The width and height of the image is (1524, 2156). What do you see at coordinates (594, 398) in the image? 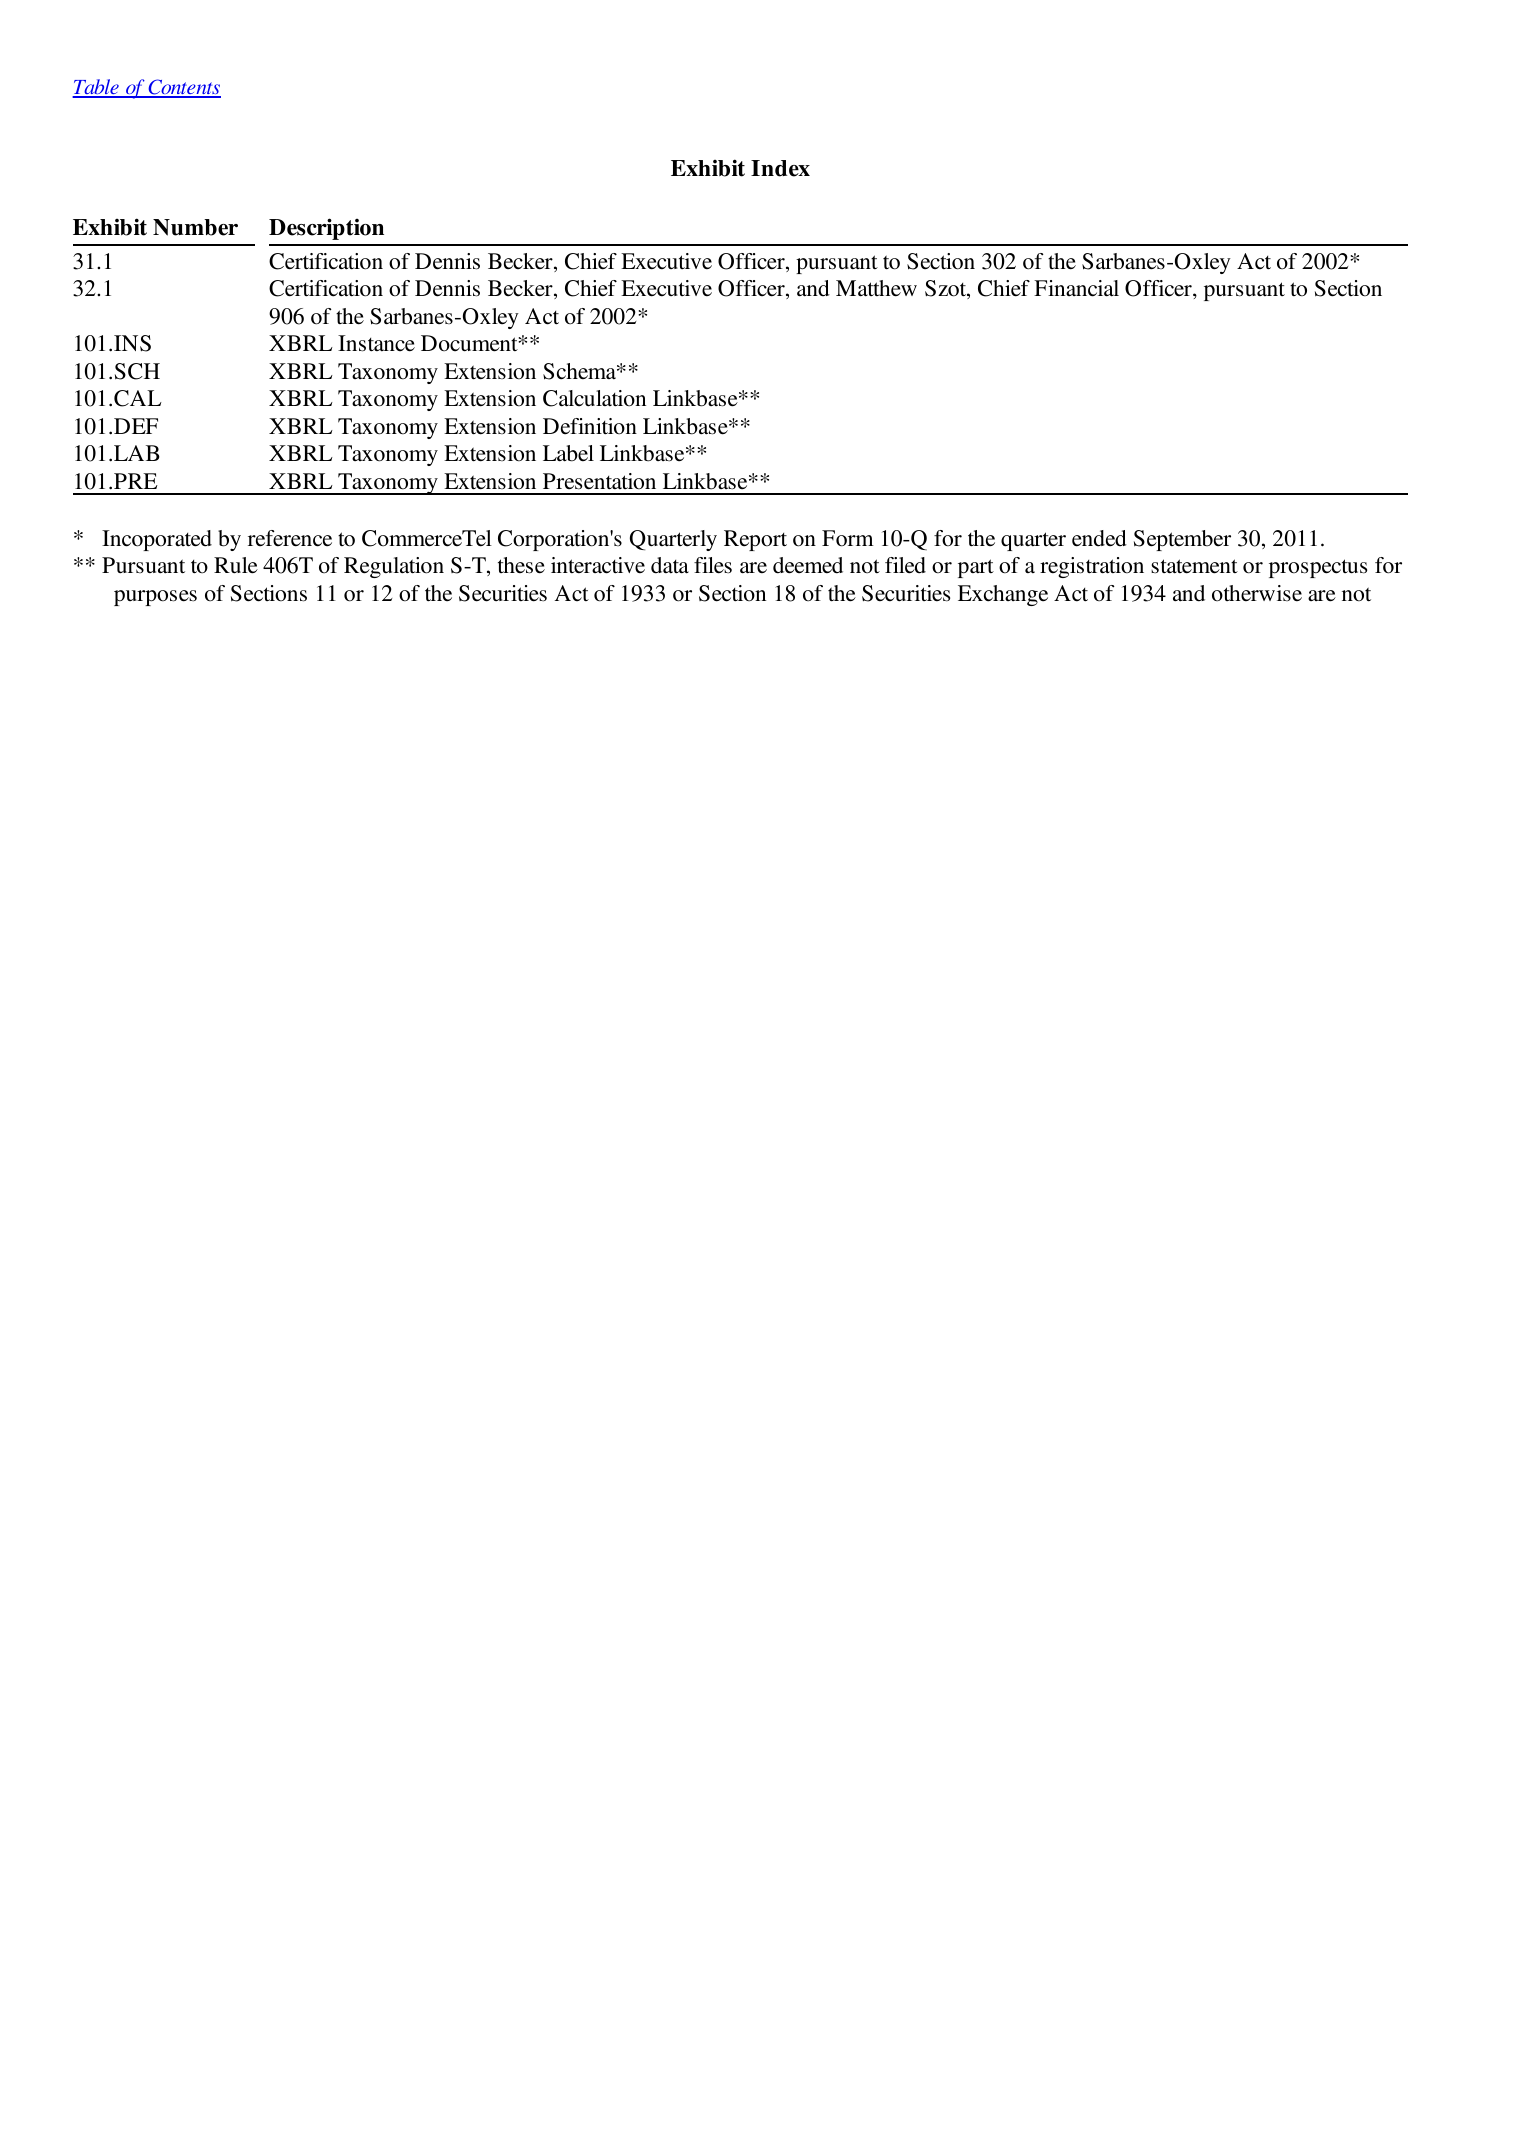
I see `Calculation` at bounding box center [594, 398].
